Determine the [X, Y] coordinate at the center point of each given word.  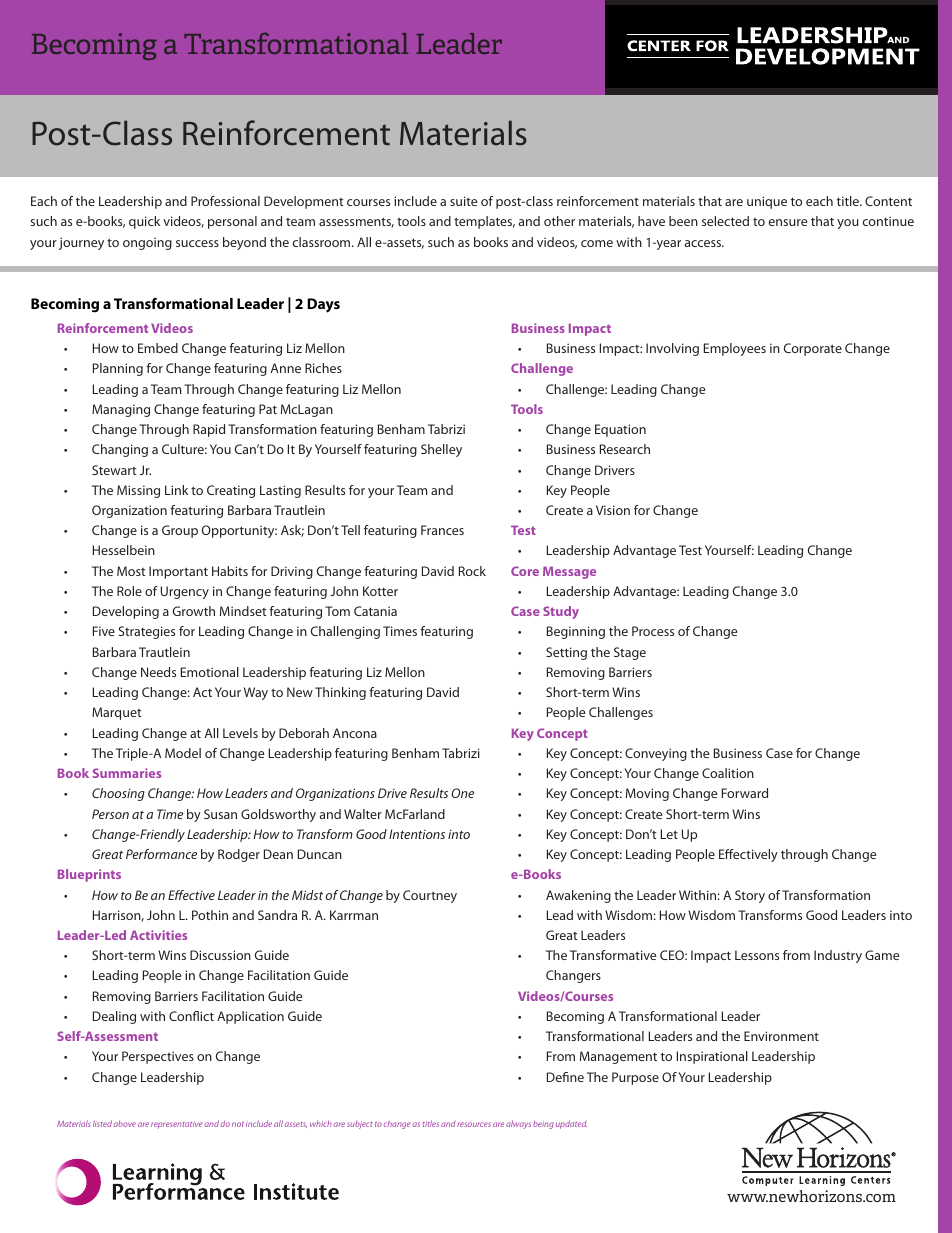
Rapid [209, 430]
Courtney [430, 896]
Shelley [441, 450]
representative [177, 1124]
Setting [566, 653]
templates [484, 222]
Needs [158, 672]
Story [750, 896]
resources [474, 1124]
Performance [161, 854]
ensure [788, 222]
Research [625, 449]
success [197, 243]
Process [653, 631]
